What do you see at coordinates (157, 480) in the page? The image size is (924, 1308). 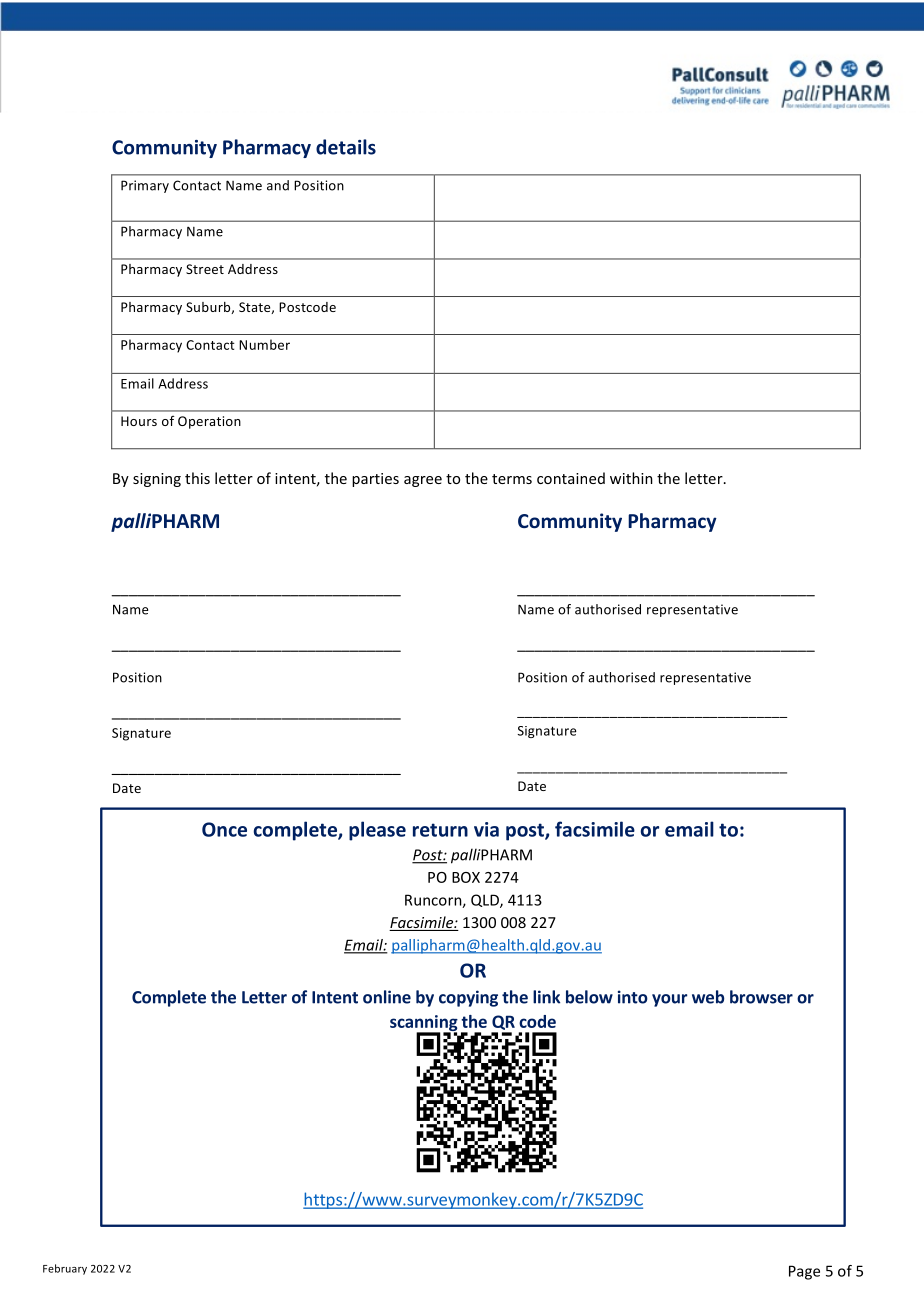 I see `signing` at bounding box center [157, 480].
